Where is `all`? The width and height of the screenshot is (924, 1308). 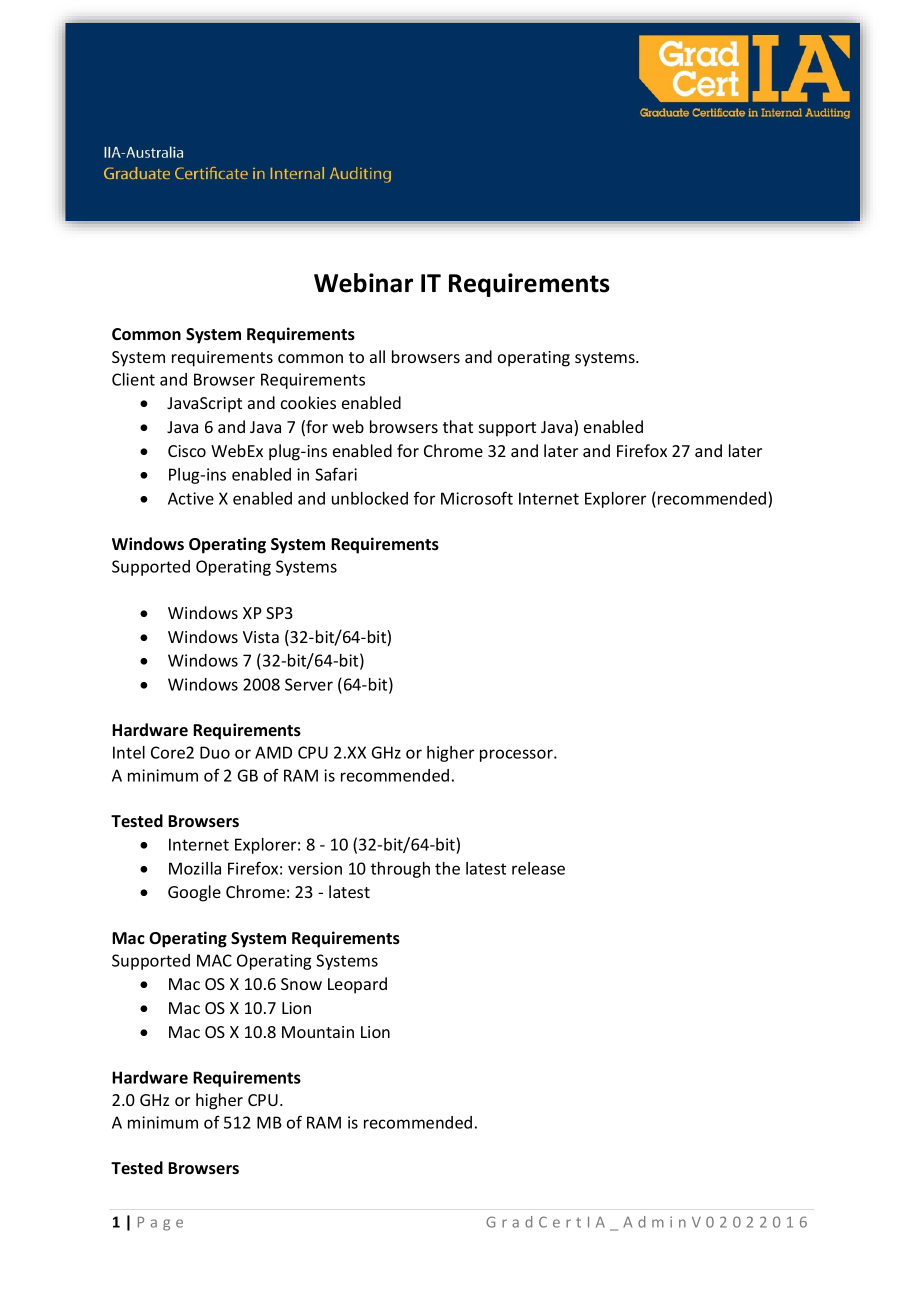 all is located at coordinates (377, 356).
